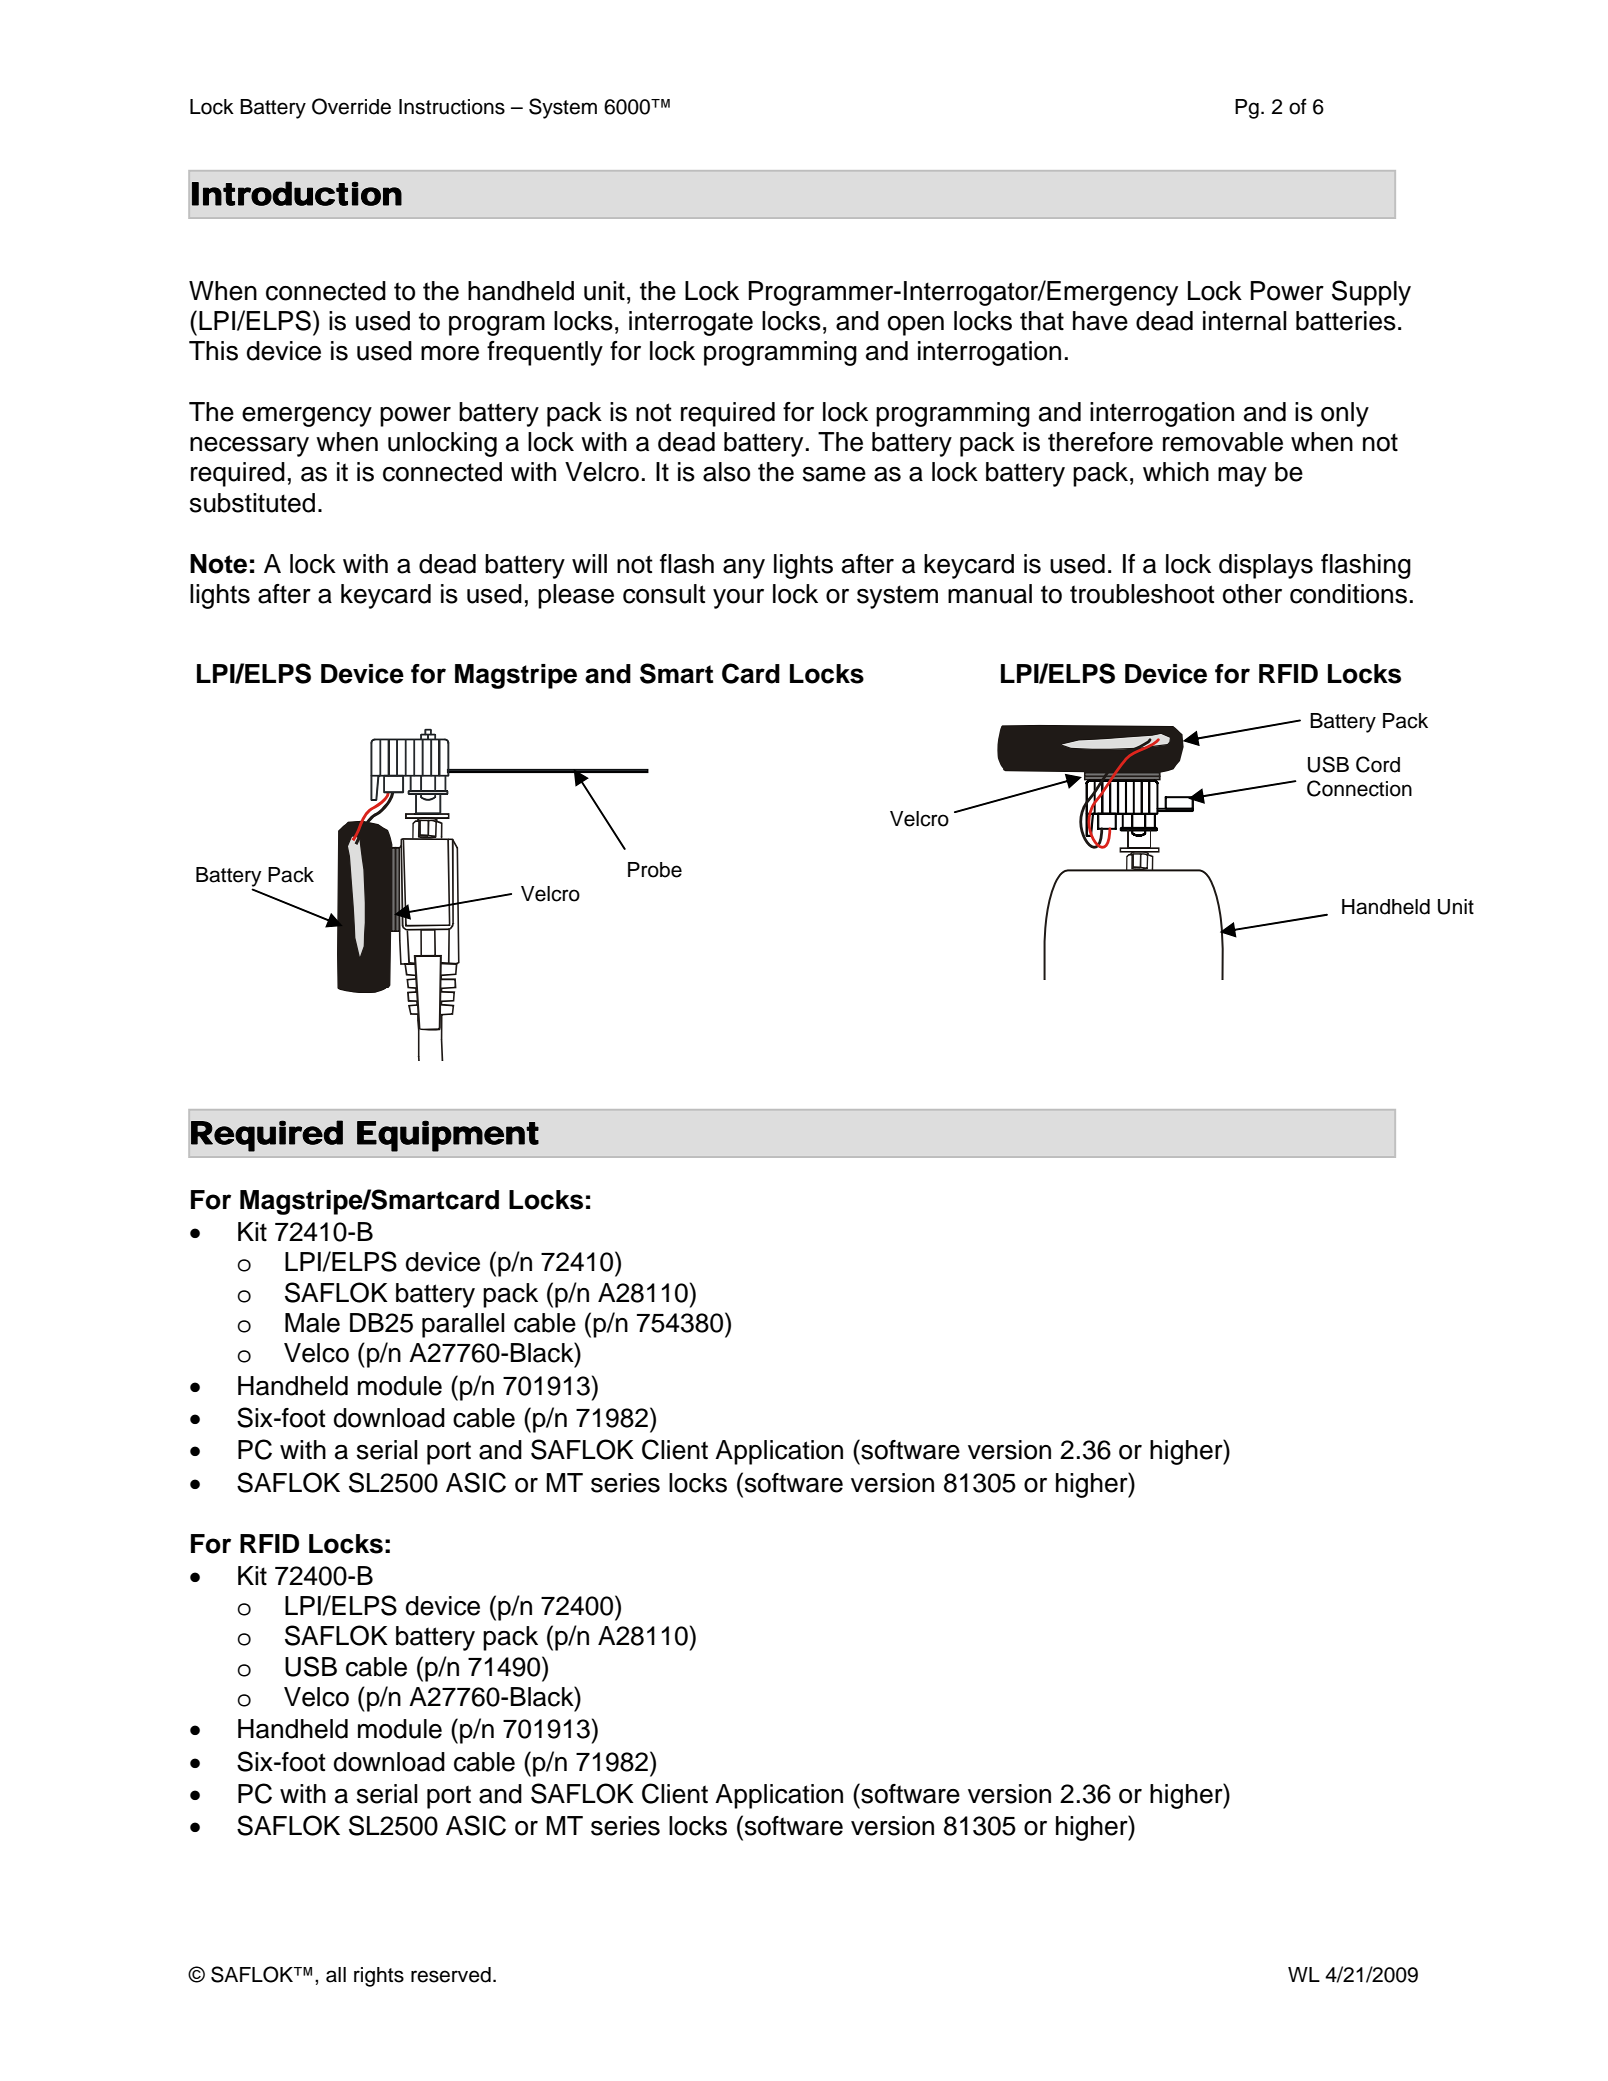 The width and height of the page is (1608, 2081). Describe the element at coordinates (351, 106) in the page. I see `Override` at that location.
